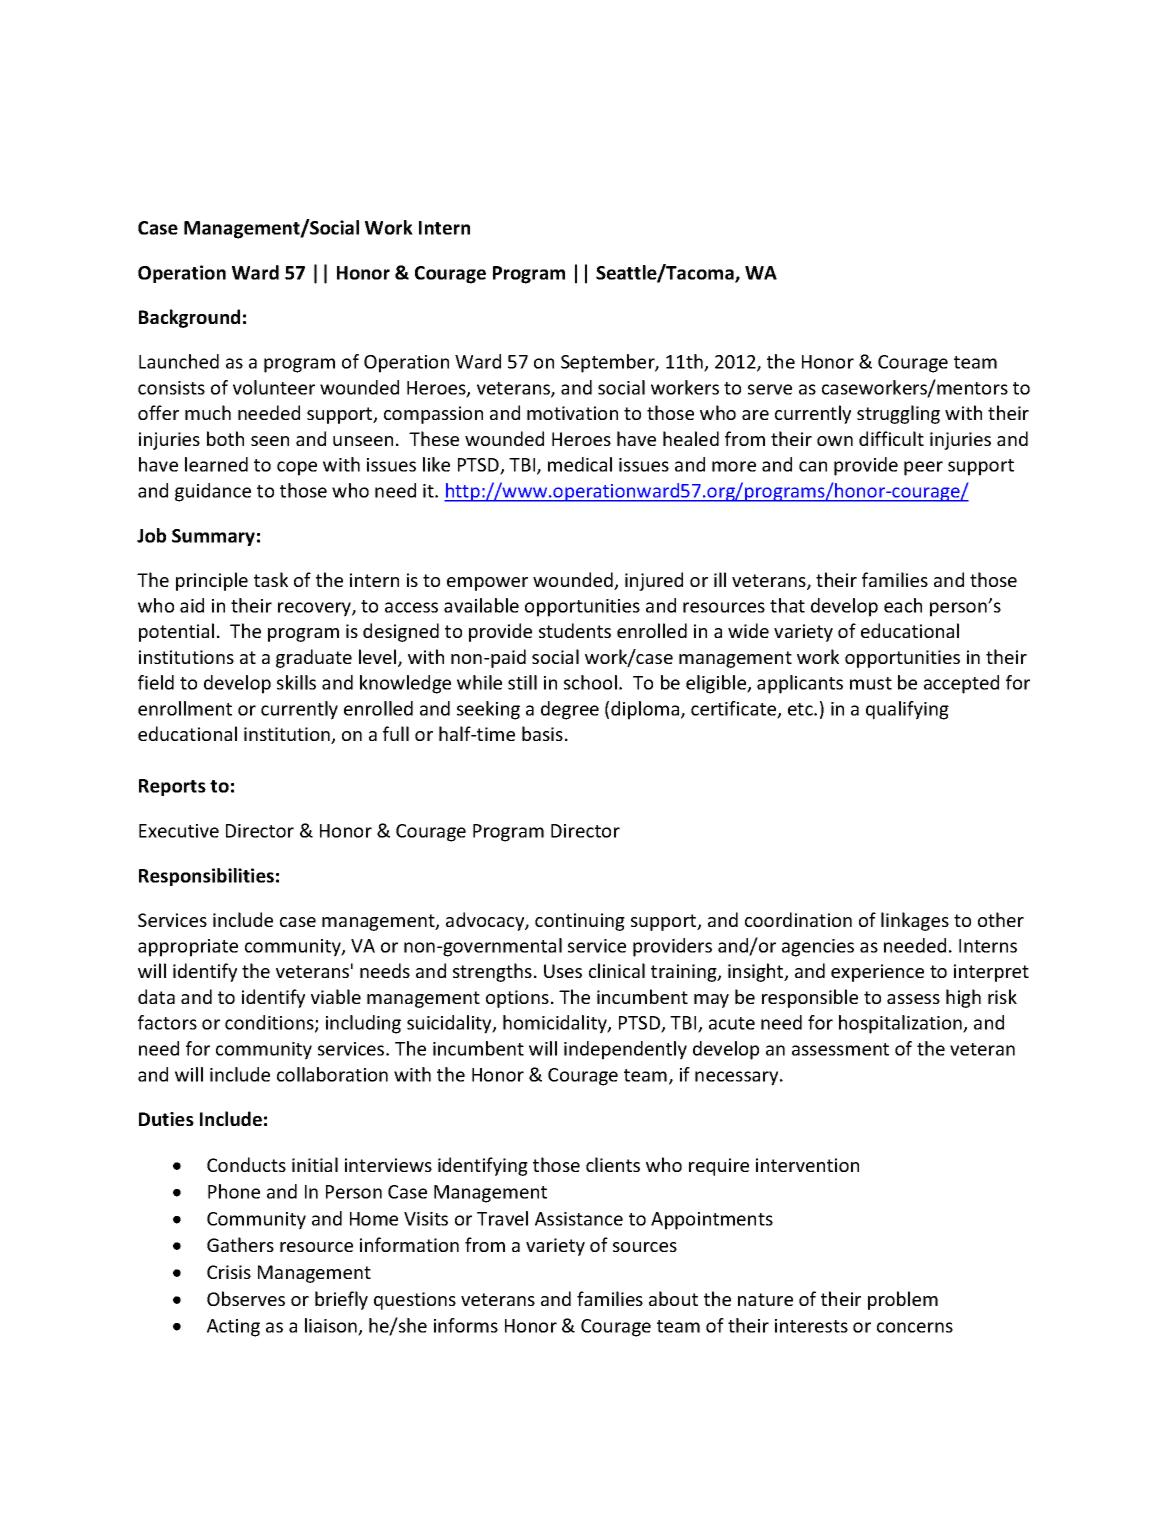 This page has height=1515, width=1171. Describe the element at coordinates (229, 1272) in the page. I see `Crisis` at that location.
